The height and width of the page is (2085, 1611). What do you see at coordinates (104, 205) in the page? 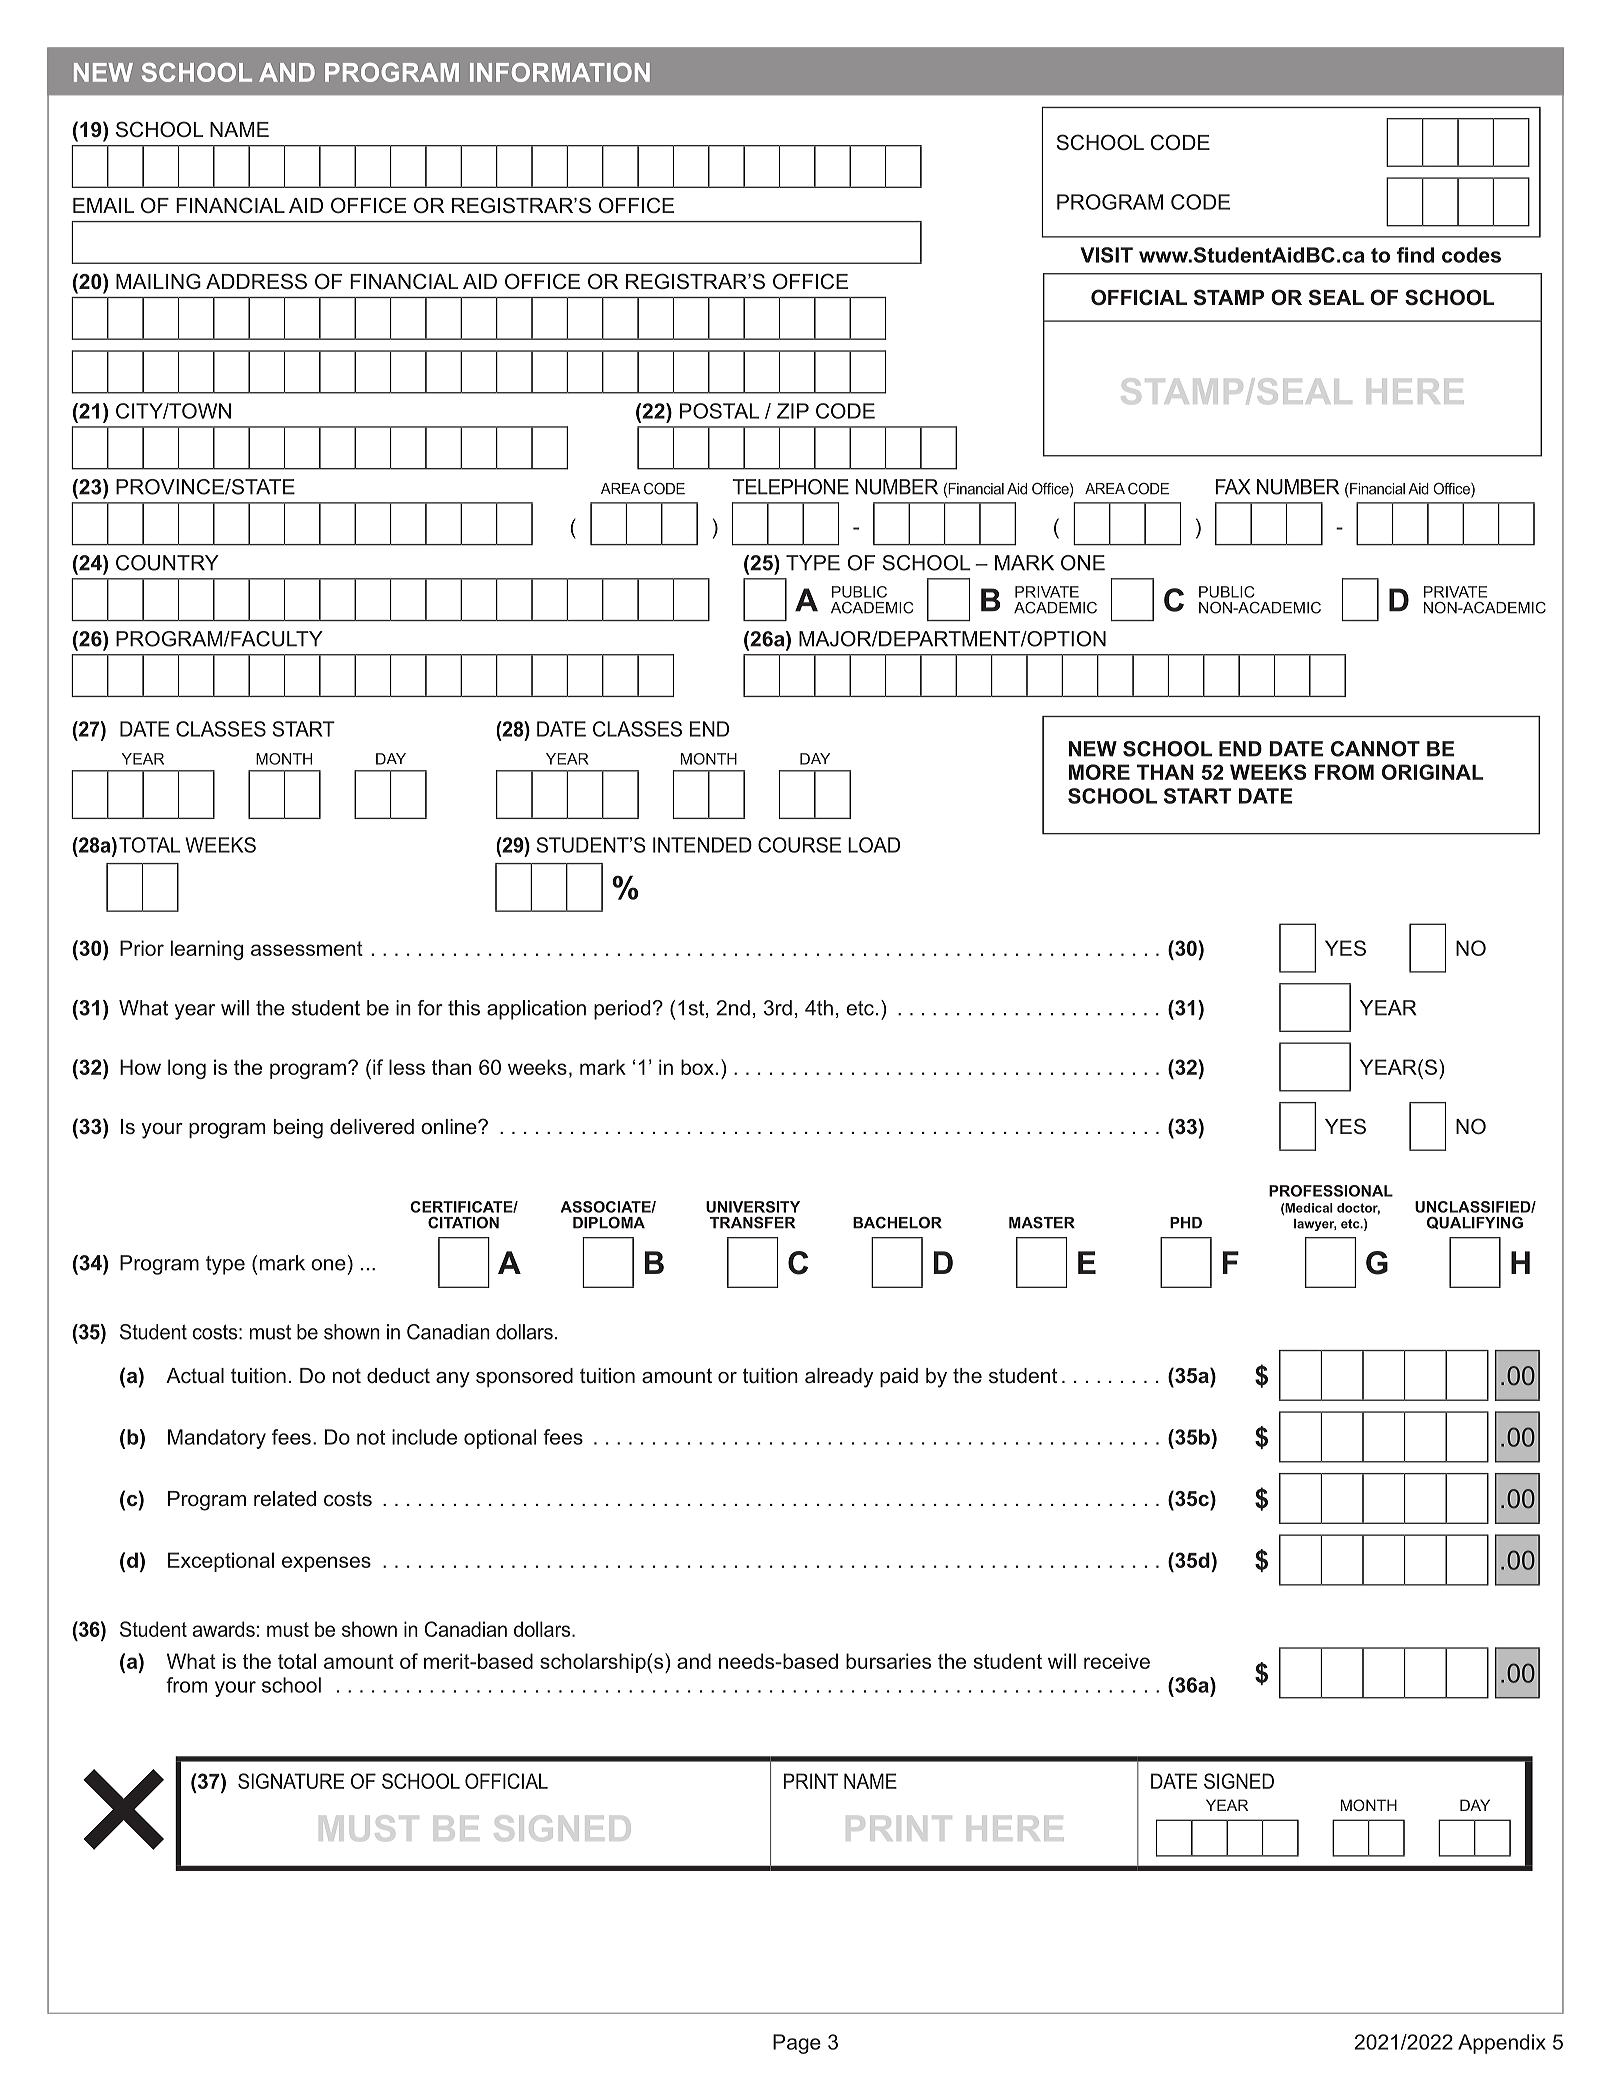
I see `EMAIL` at bounding box center [104, 205].
